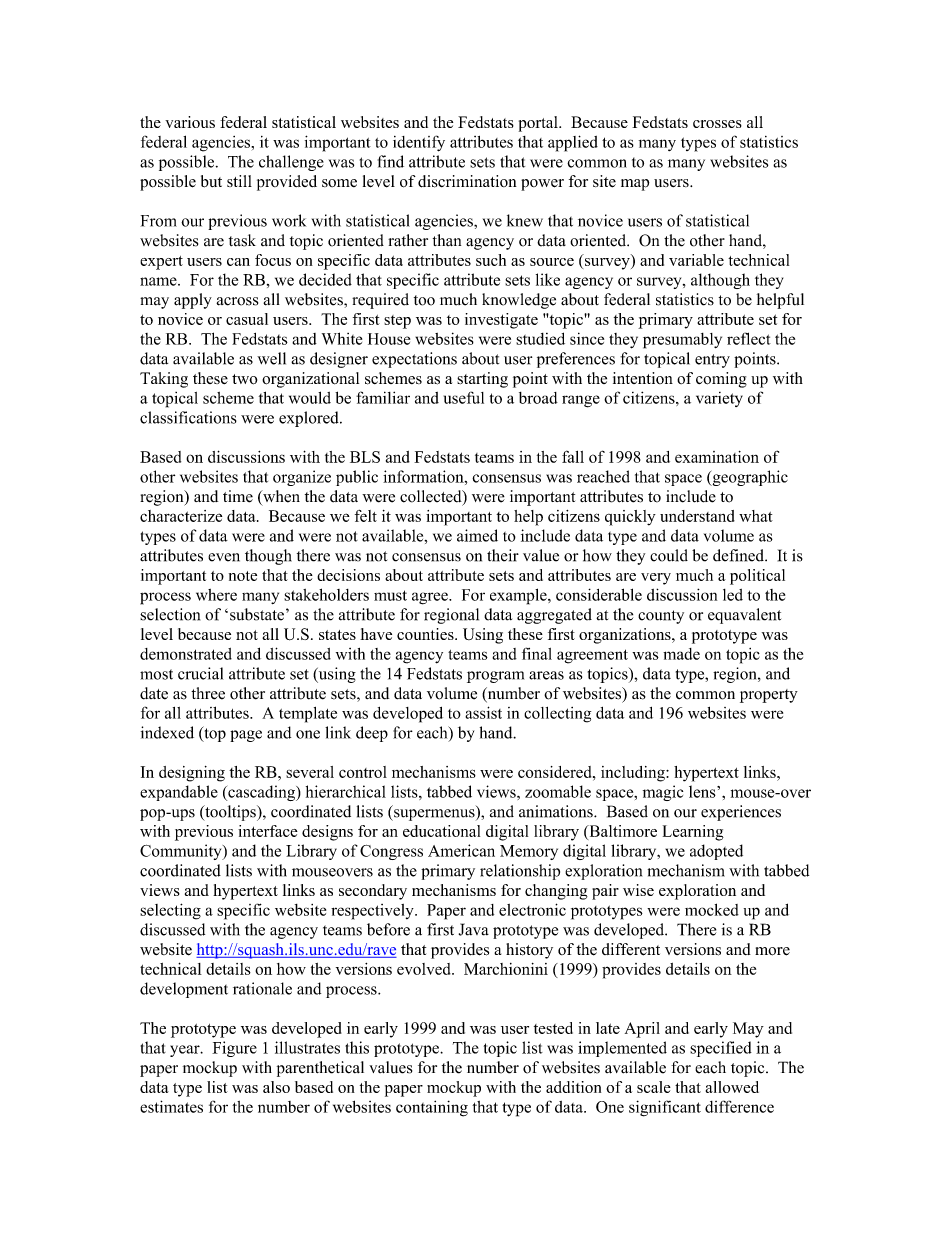 This page has width=952, height=1233. I want to click on Figure, so click(234, 1049).
